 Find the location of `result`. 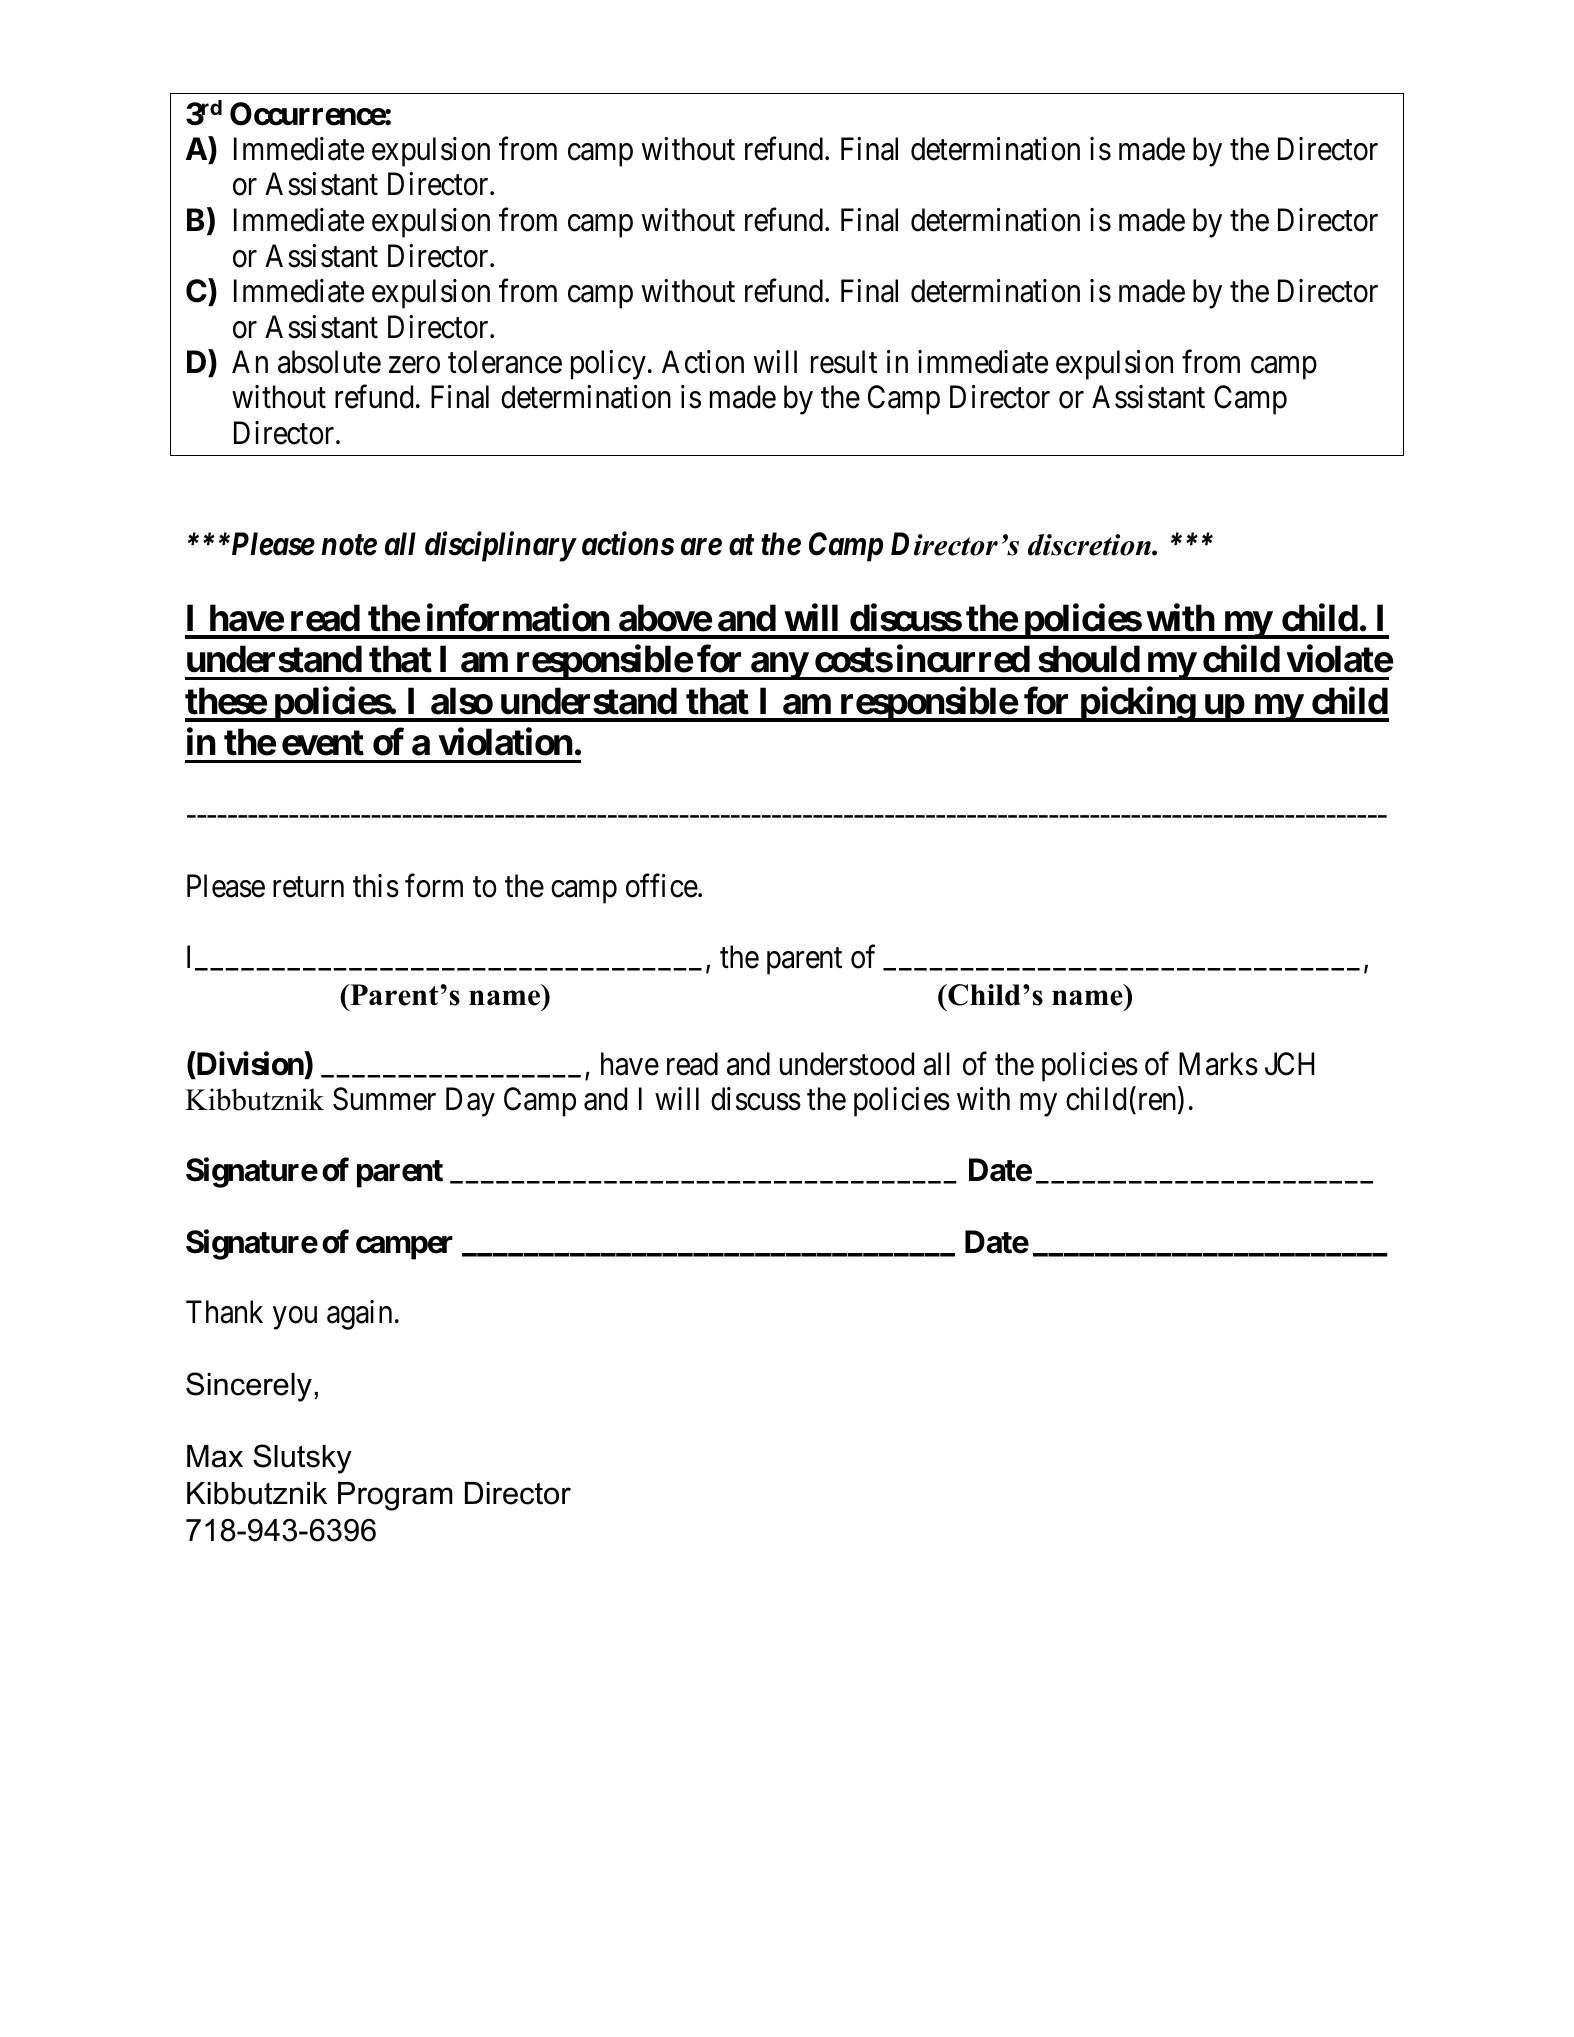

result is located at coordinates (844, 362).
